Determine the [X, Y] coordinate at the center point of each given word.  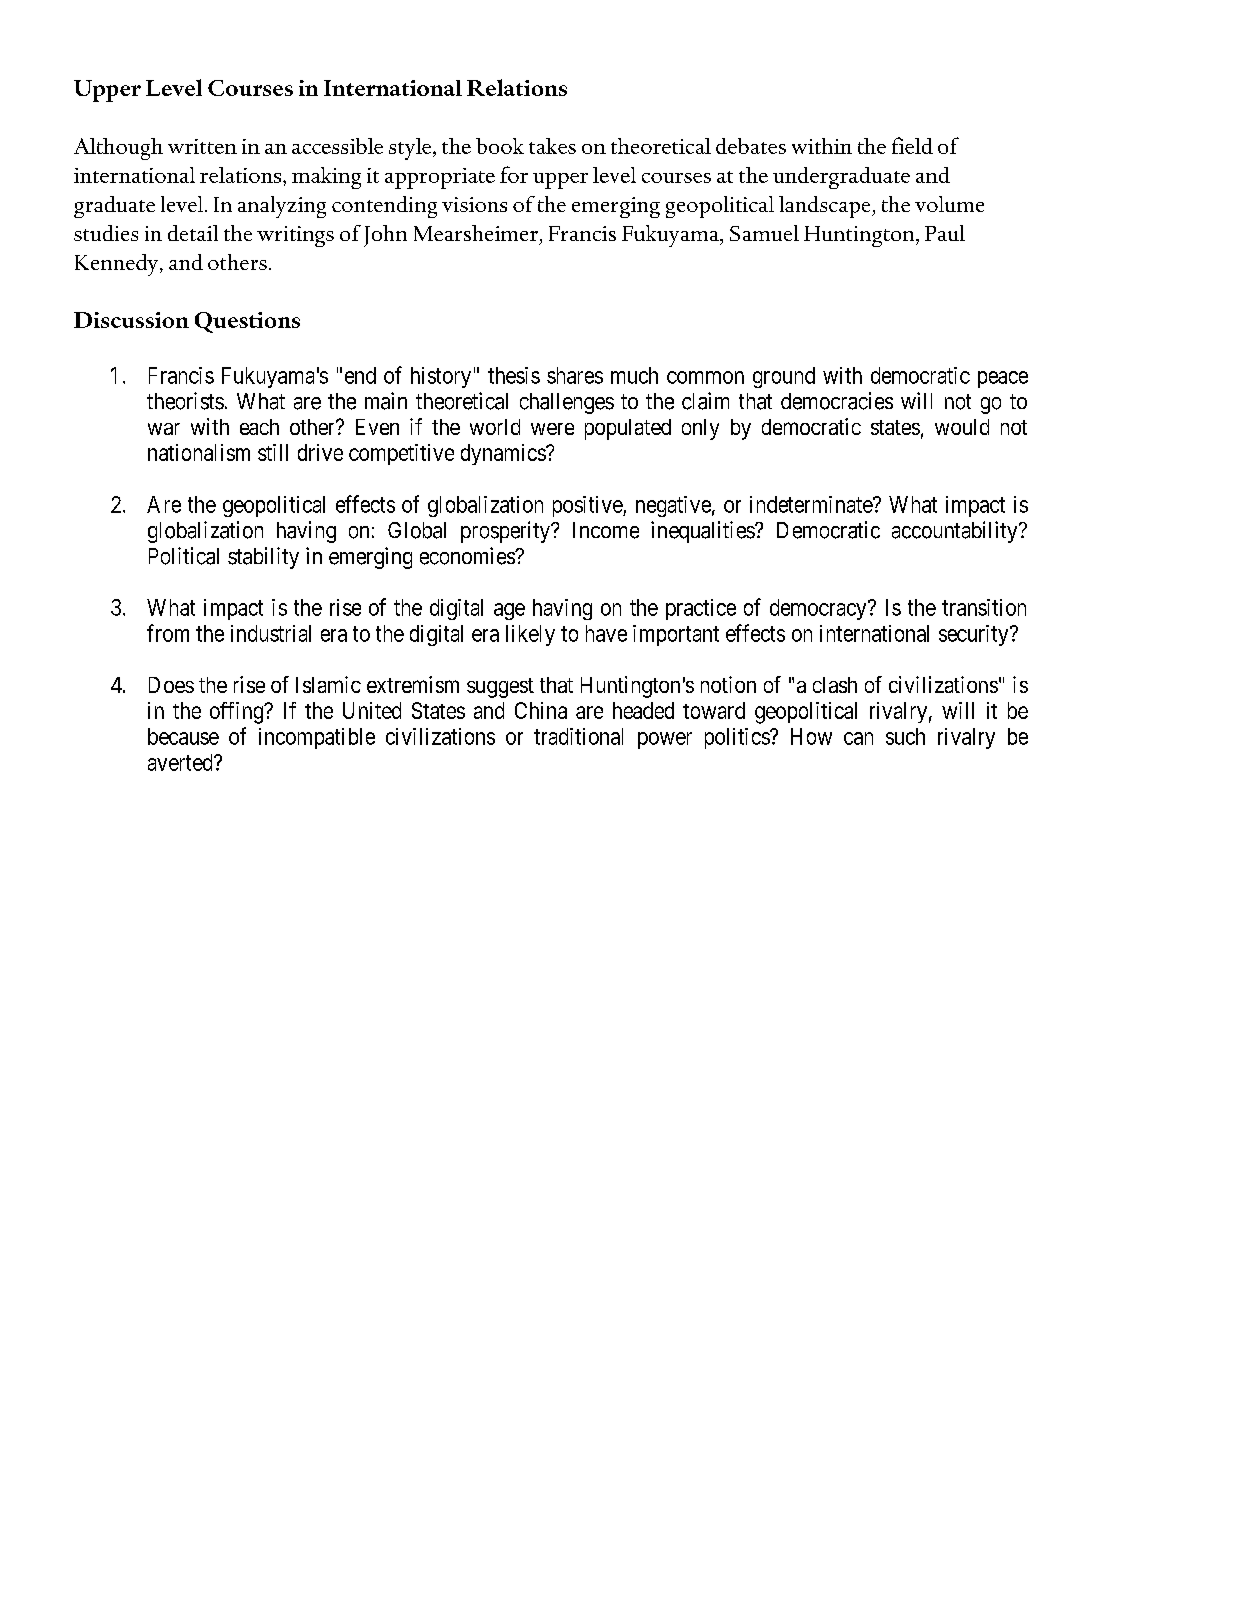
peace [1003, 379]
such [905, 736]
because [183, 736]
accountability [956, 532]
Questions [247, 322]
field [912, 145]
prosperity [507, 532]
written [202, 146]
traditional [578, 736]
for [514, 174]
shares [575, 375]
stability [263, 558]
